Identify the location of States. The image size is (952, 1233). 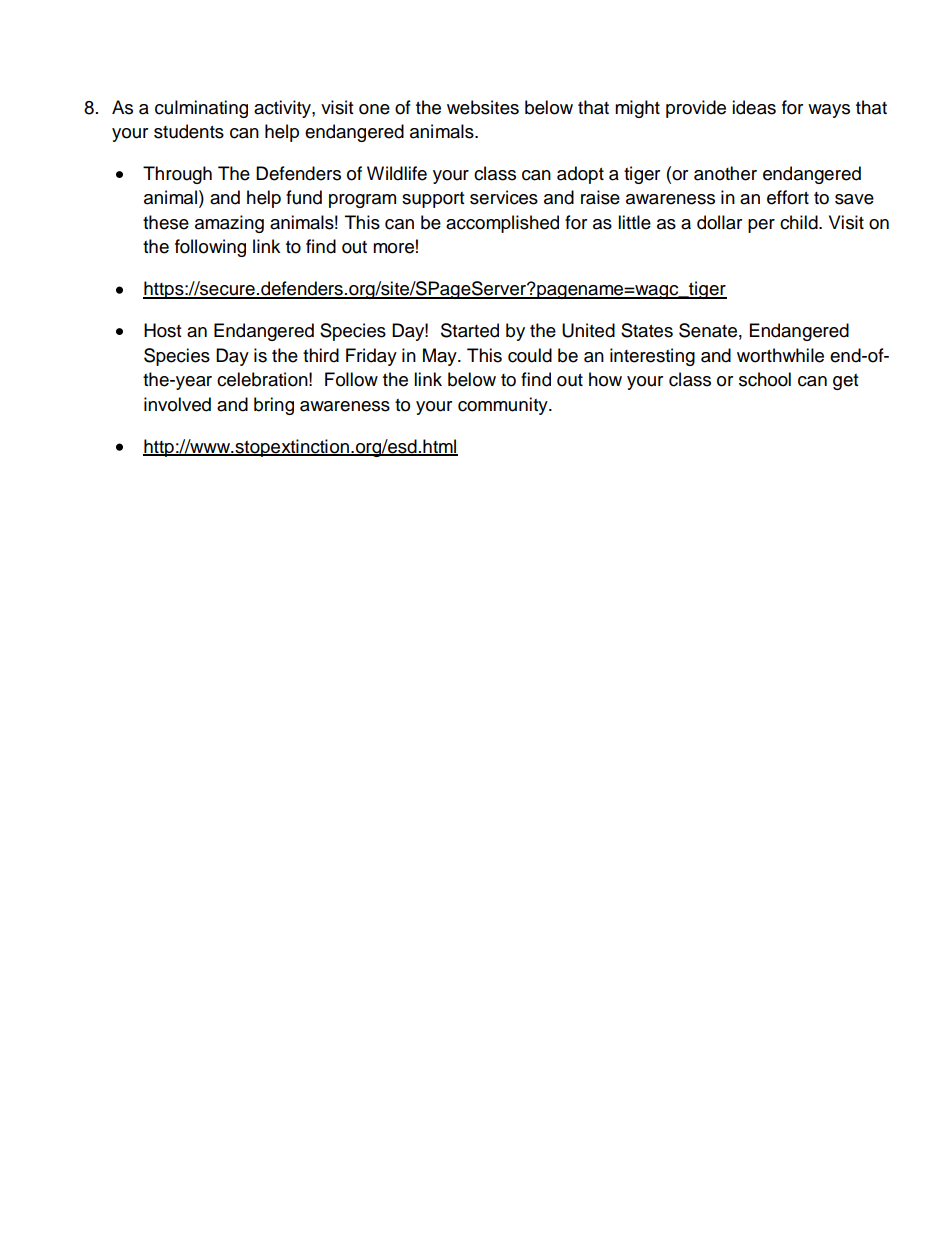
(647, 330).
